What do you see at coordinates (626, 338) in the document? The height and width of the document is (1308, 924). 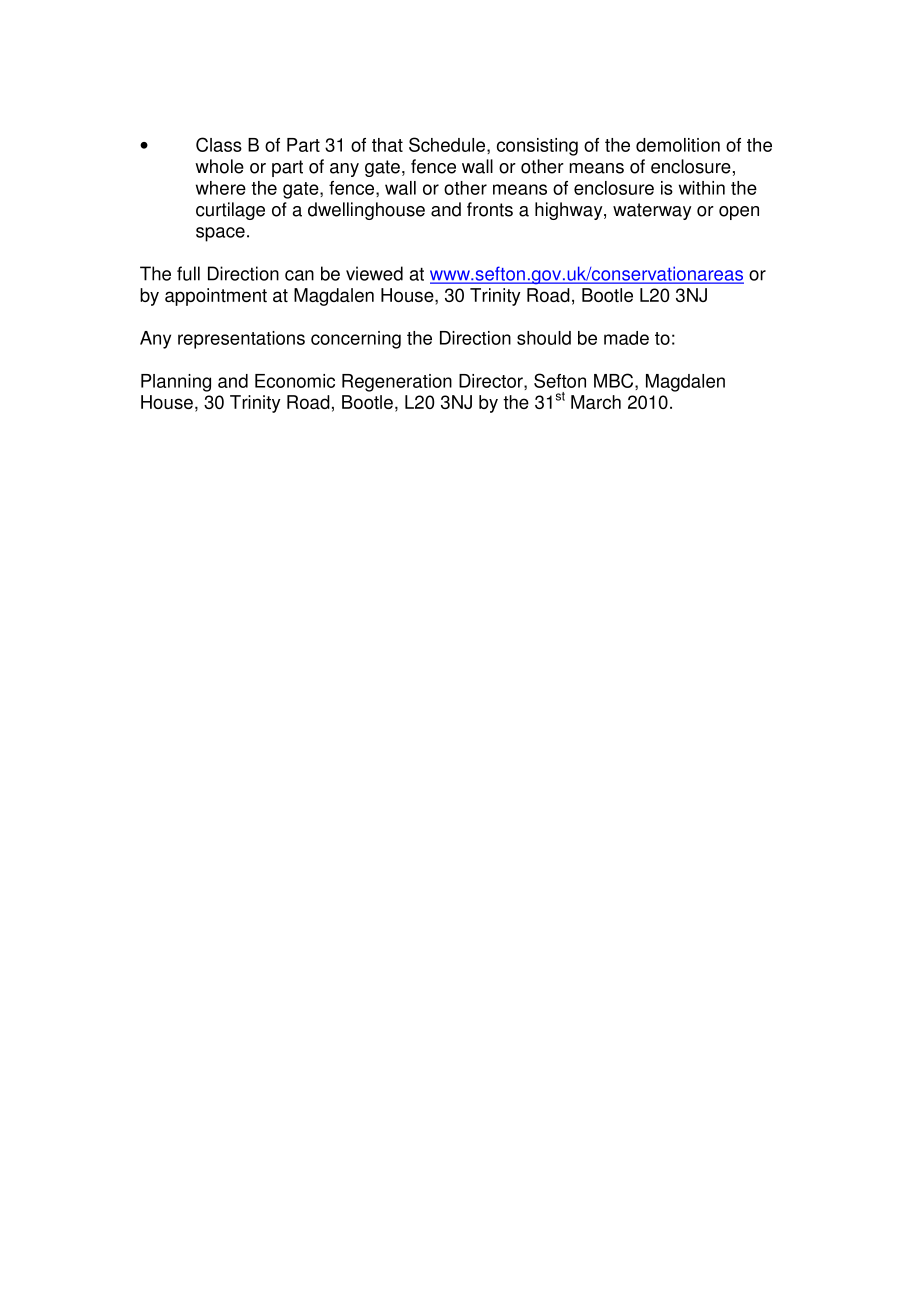 I see `made` at bounding box center [626, 338].
